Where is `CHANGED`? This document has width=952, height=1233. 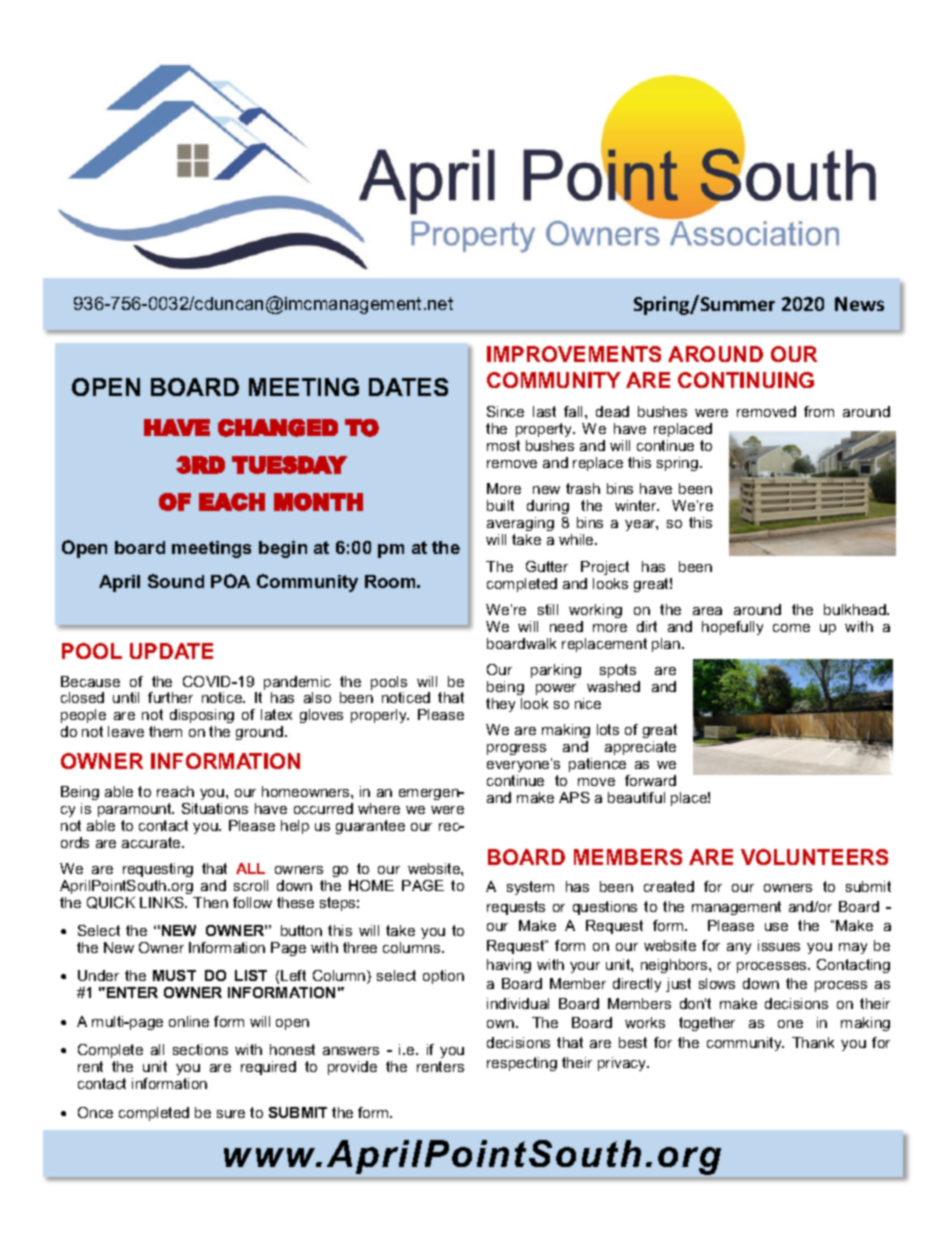
CHANGED is located at coordinates (278, 428).
